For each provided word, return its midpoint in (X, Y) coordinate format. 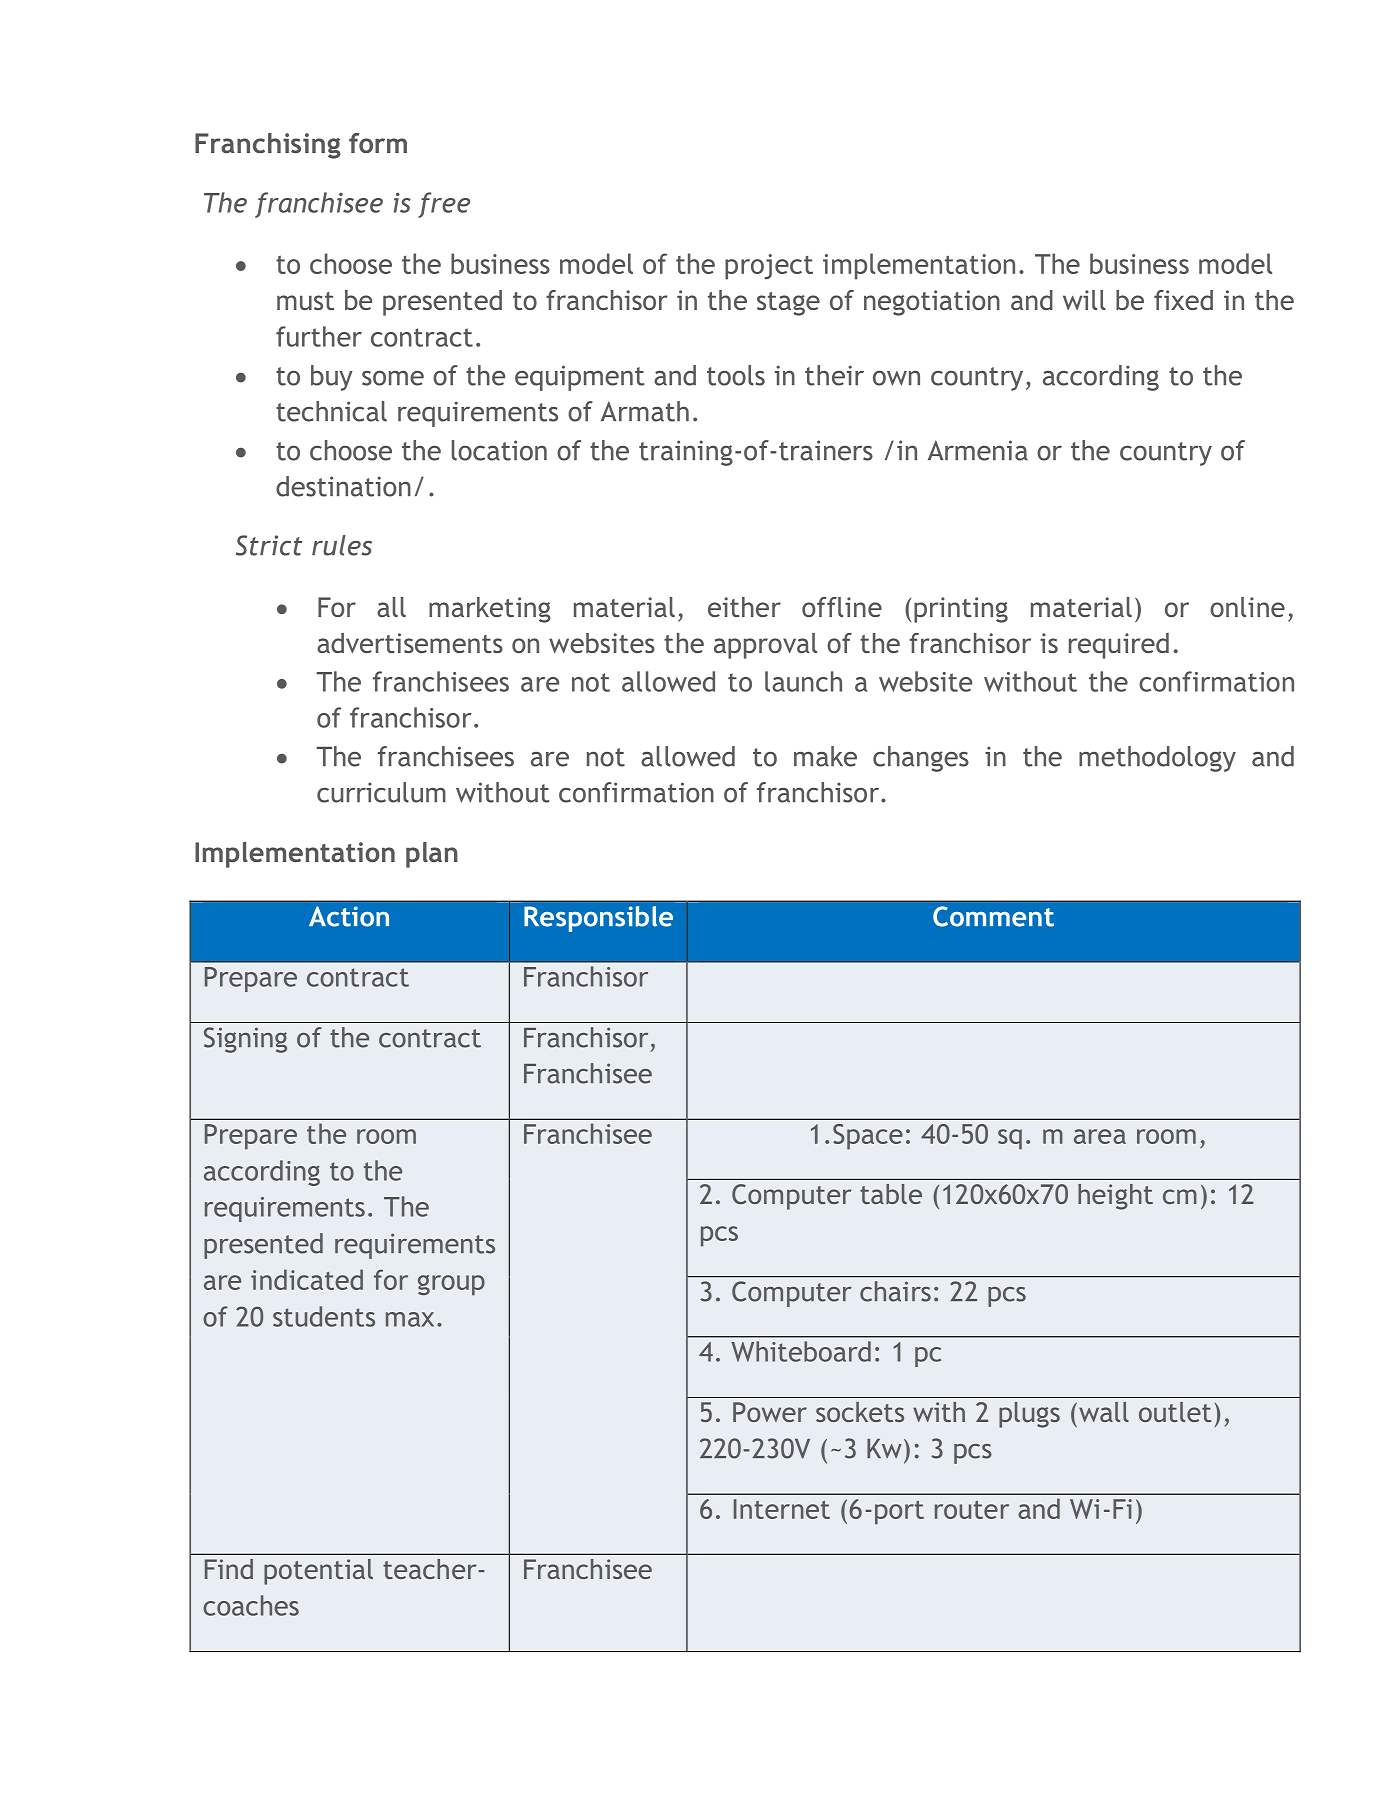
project (769, 267)
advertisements (410, 643)
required (1119, 646)
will (1084, 300)
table (891, 1194)
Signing (245, 1040)
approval (765, 646)
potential (318, 1572)
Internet (782, 1509)
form (378, 143)
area (1100, 1136)
